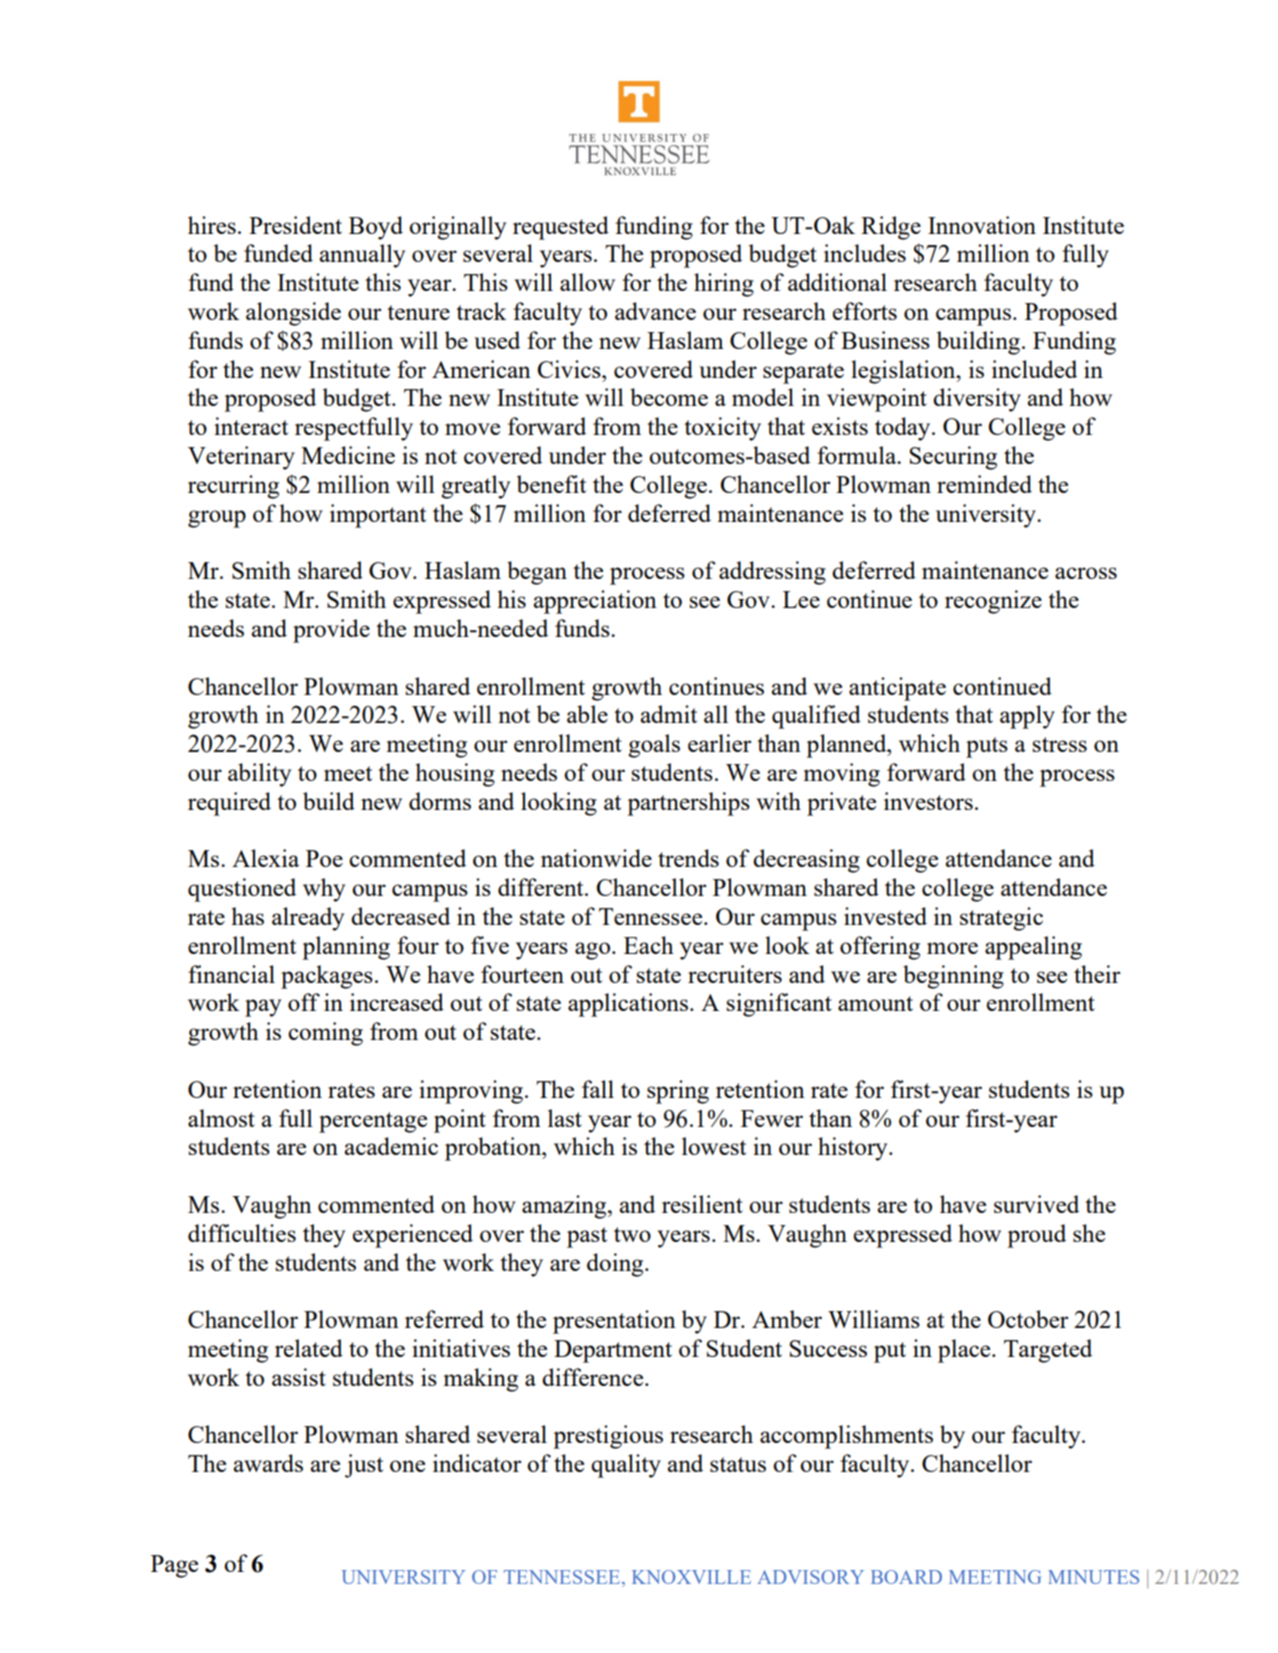  What do you see at coordinates (649, 945) in the document?
I see `Each` at bounding box center [649, 945].
